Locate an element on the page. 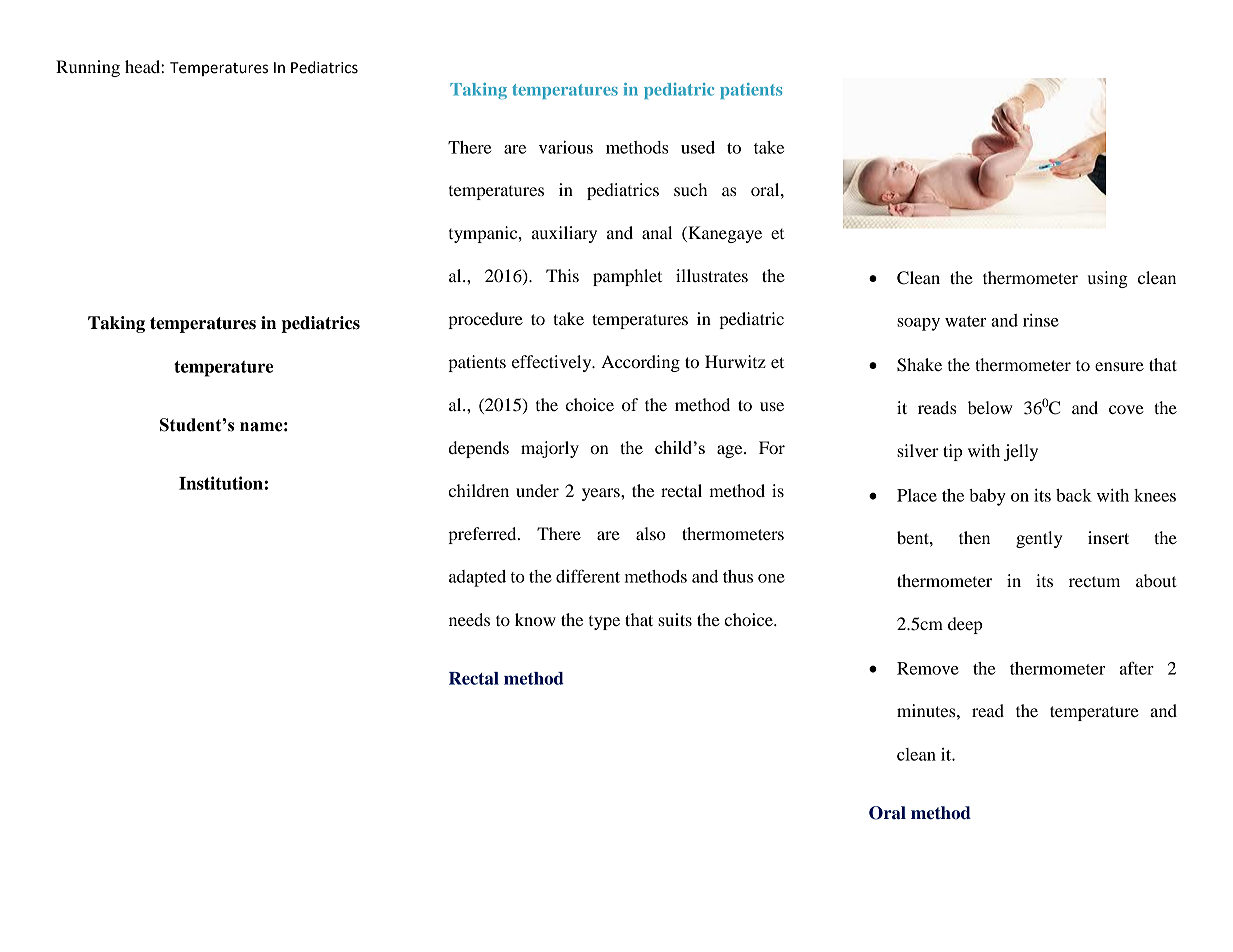  auxiliary is located at coordinates (564, 234).
